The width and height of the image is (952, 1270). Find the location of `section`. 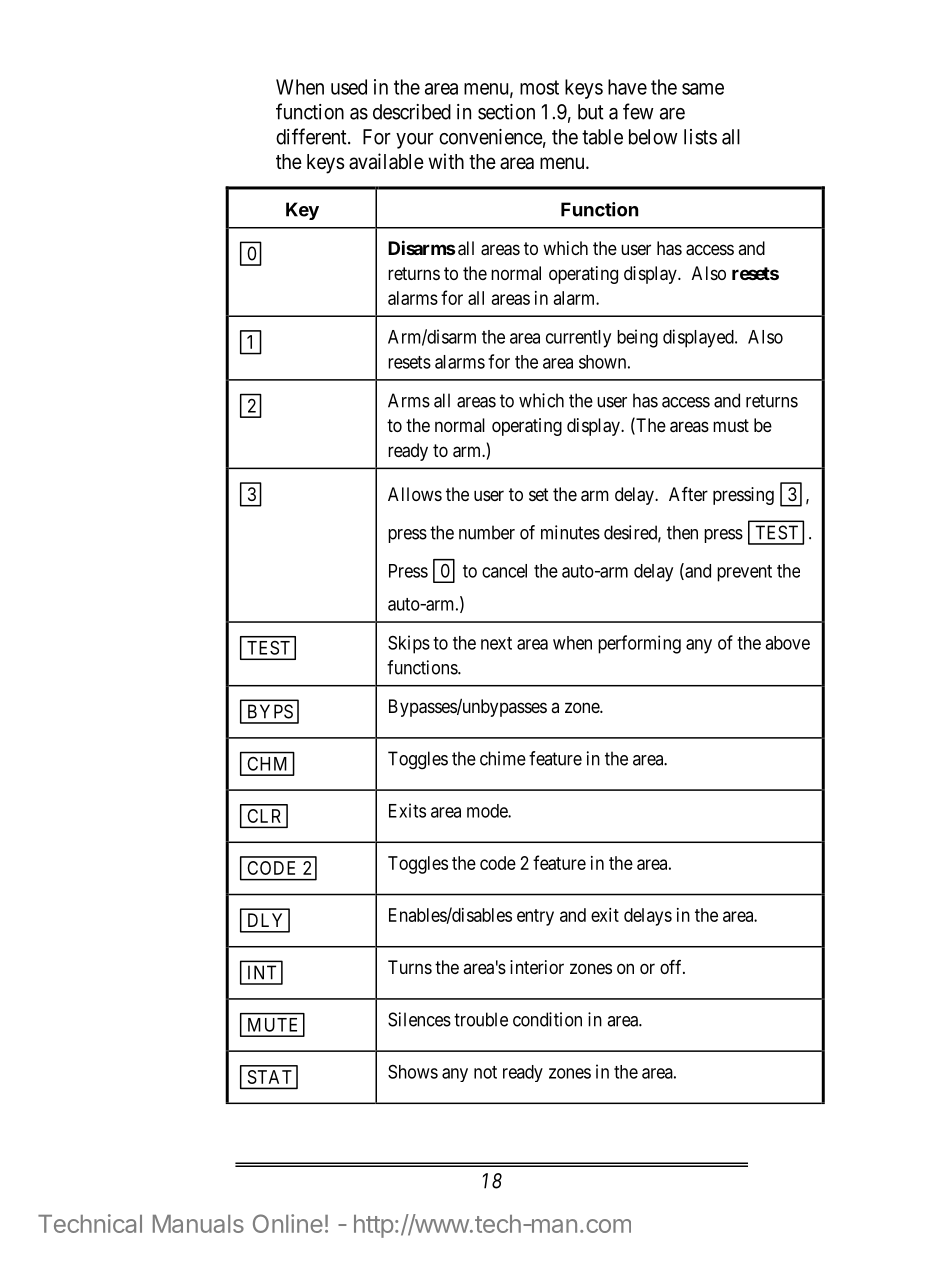

section is located at coordinates (506, 112).
